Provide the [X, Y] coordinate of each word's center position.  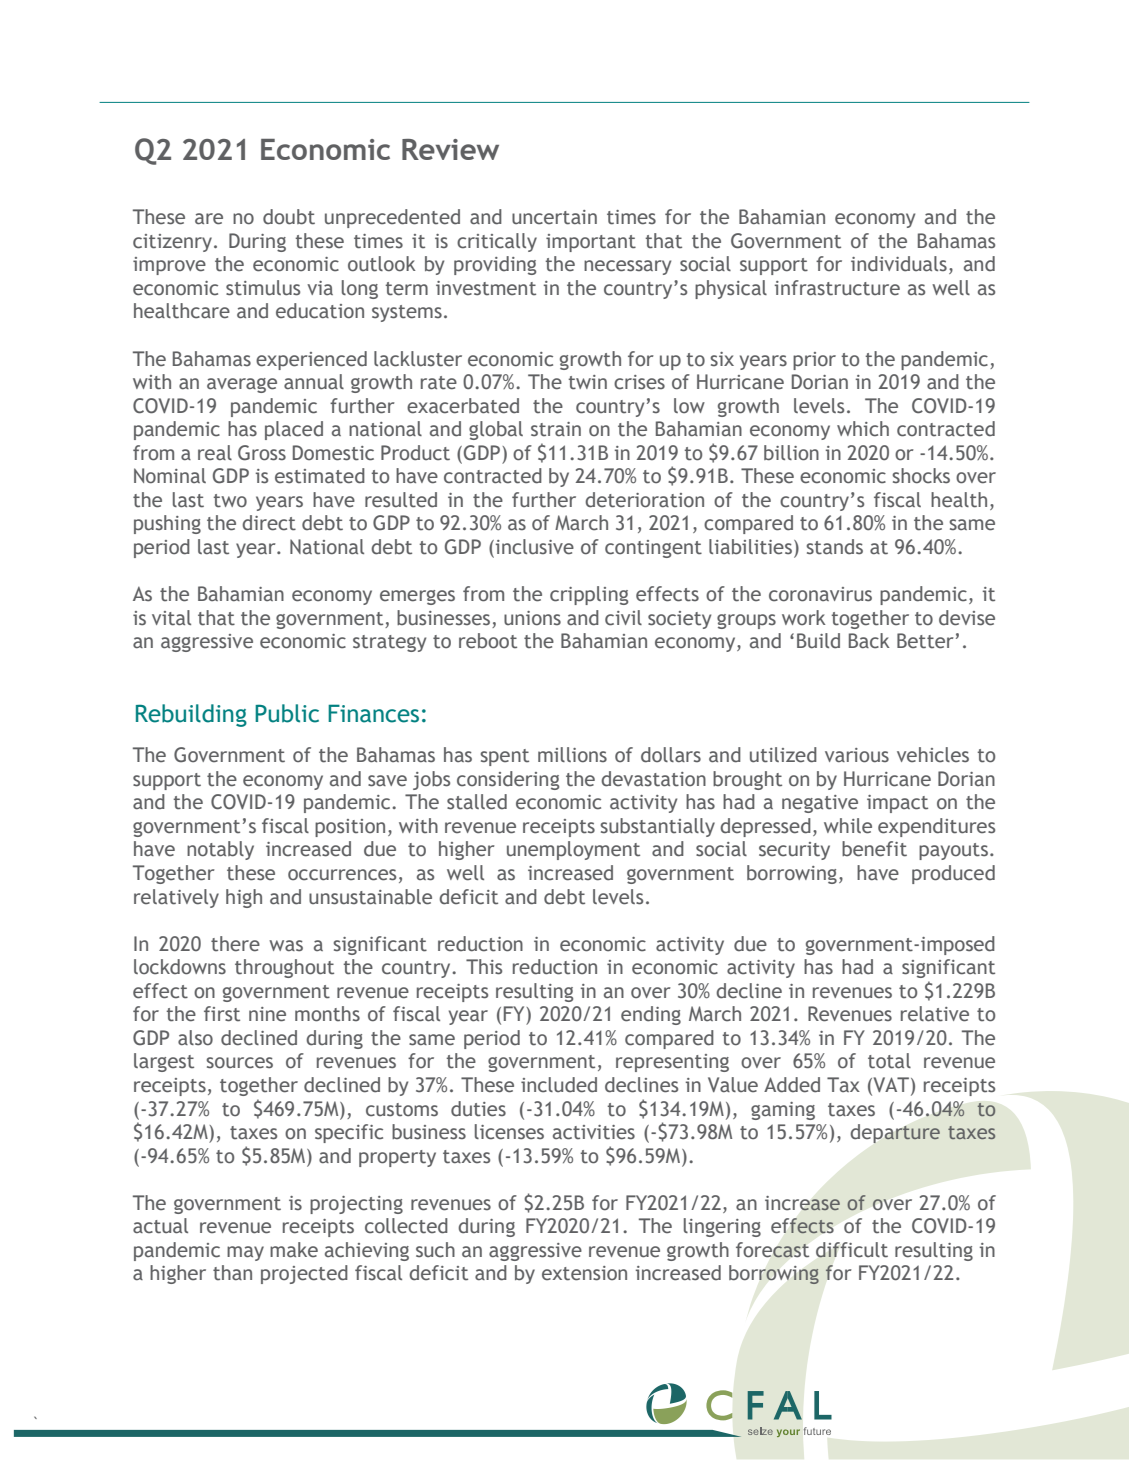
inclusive [533, 548]
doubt [289, 217]
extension [584, 1273]
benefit [874, 849]
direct [269, 523]
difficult [852, 1250]
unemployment [573, 850]
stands [834, 547]
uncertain [554, 217]
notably [220, 850]
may [245, 1253]
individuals [899, 264]
